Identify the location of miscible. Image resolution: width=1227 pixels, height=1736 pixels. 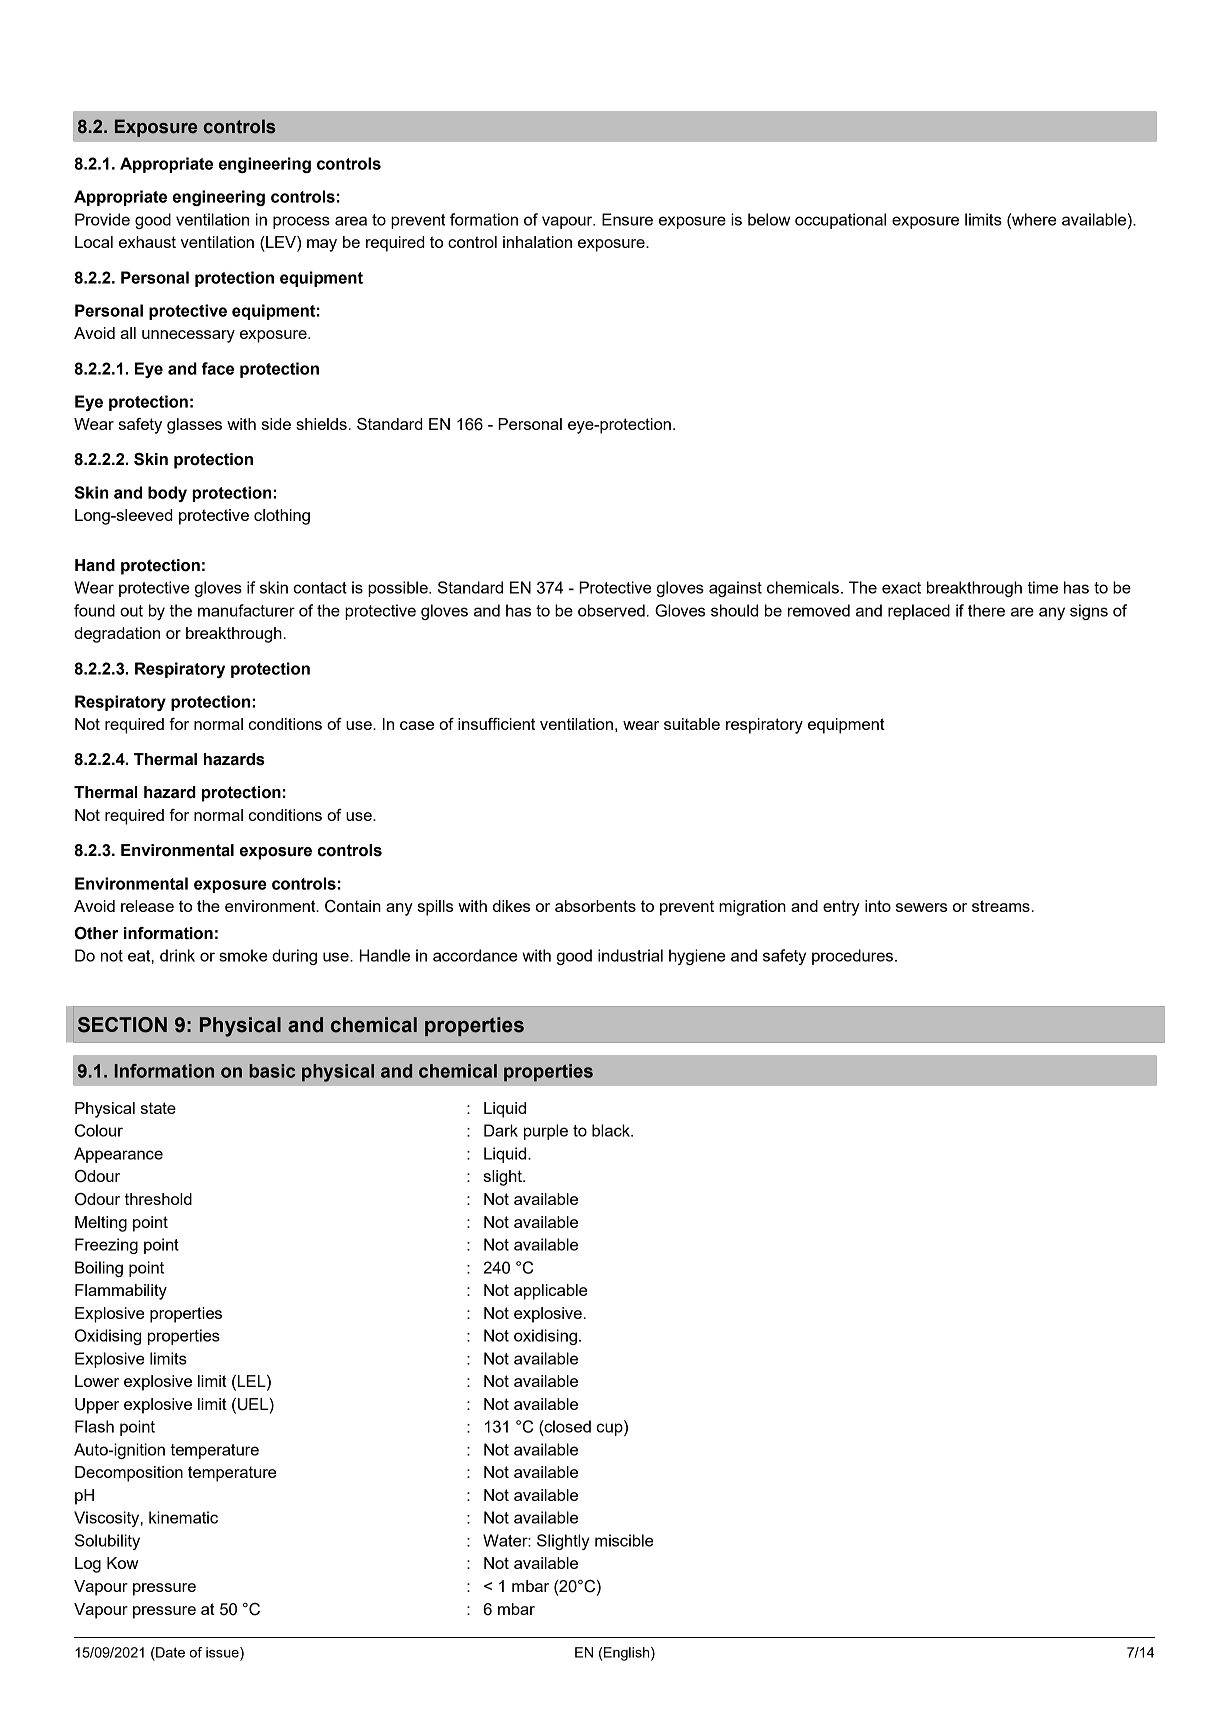
(624, 1540).
